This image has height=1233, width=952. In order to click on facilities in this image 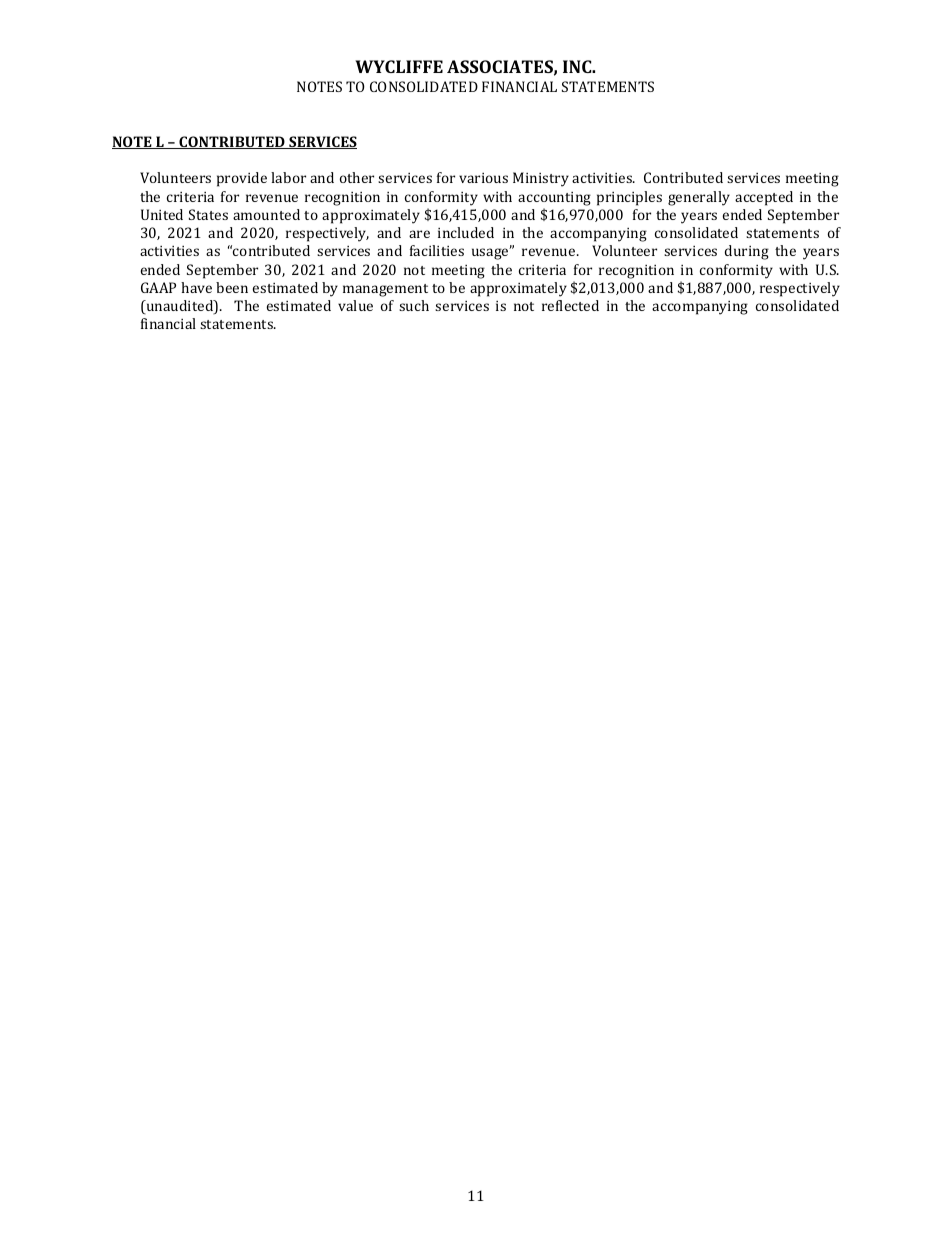, I will do `click(437, 250)`.
